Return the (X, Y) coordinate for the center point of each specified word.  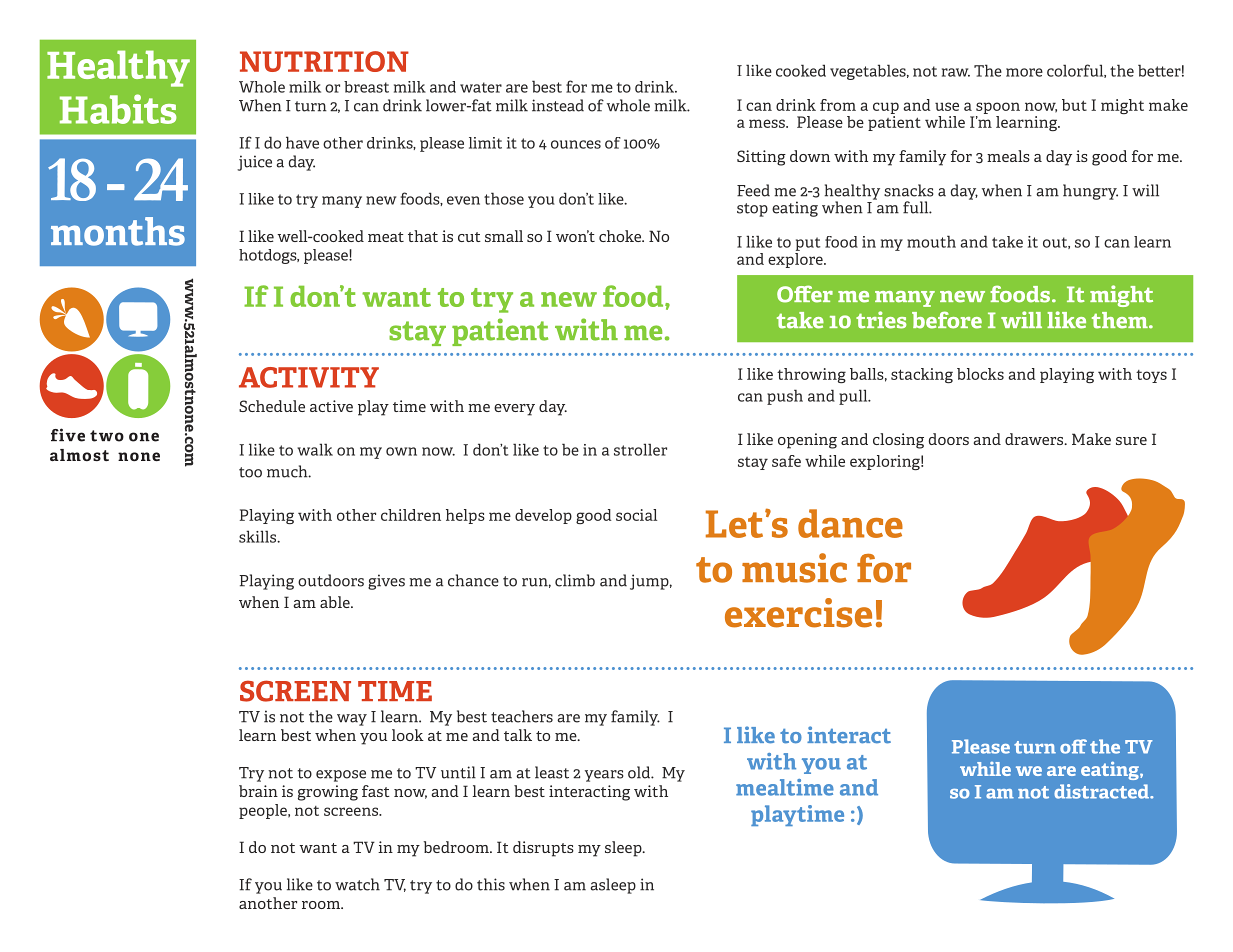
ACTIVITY (309, 377)
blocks (980, 374)
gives (386, 582)
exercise (798, 613)
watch (357, 884)
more (1024, 72)
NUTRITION (324, 61)
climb (575, 580)
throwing (811, 375)
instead (558, 105)
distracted (1102, 791)
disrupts (543, 849)
